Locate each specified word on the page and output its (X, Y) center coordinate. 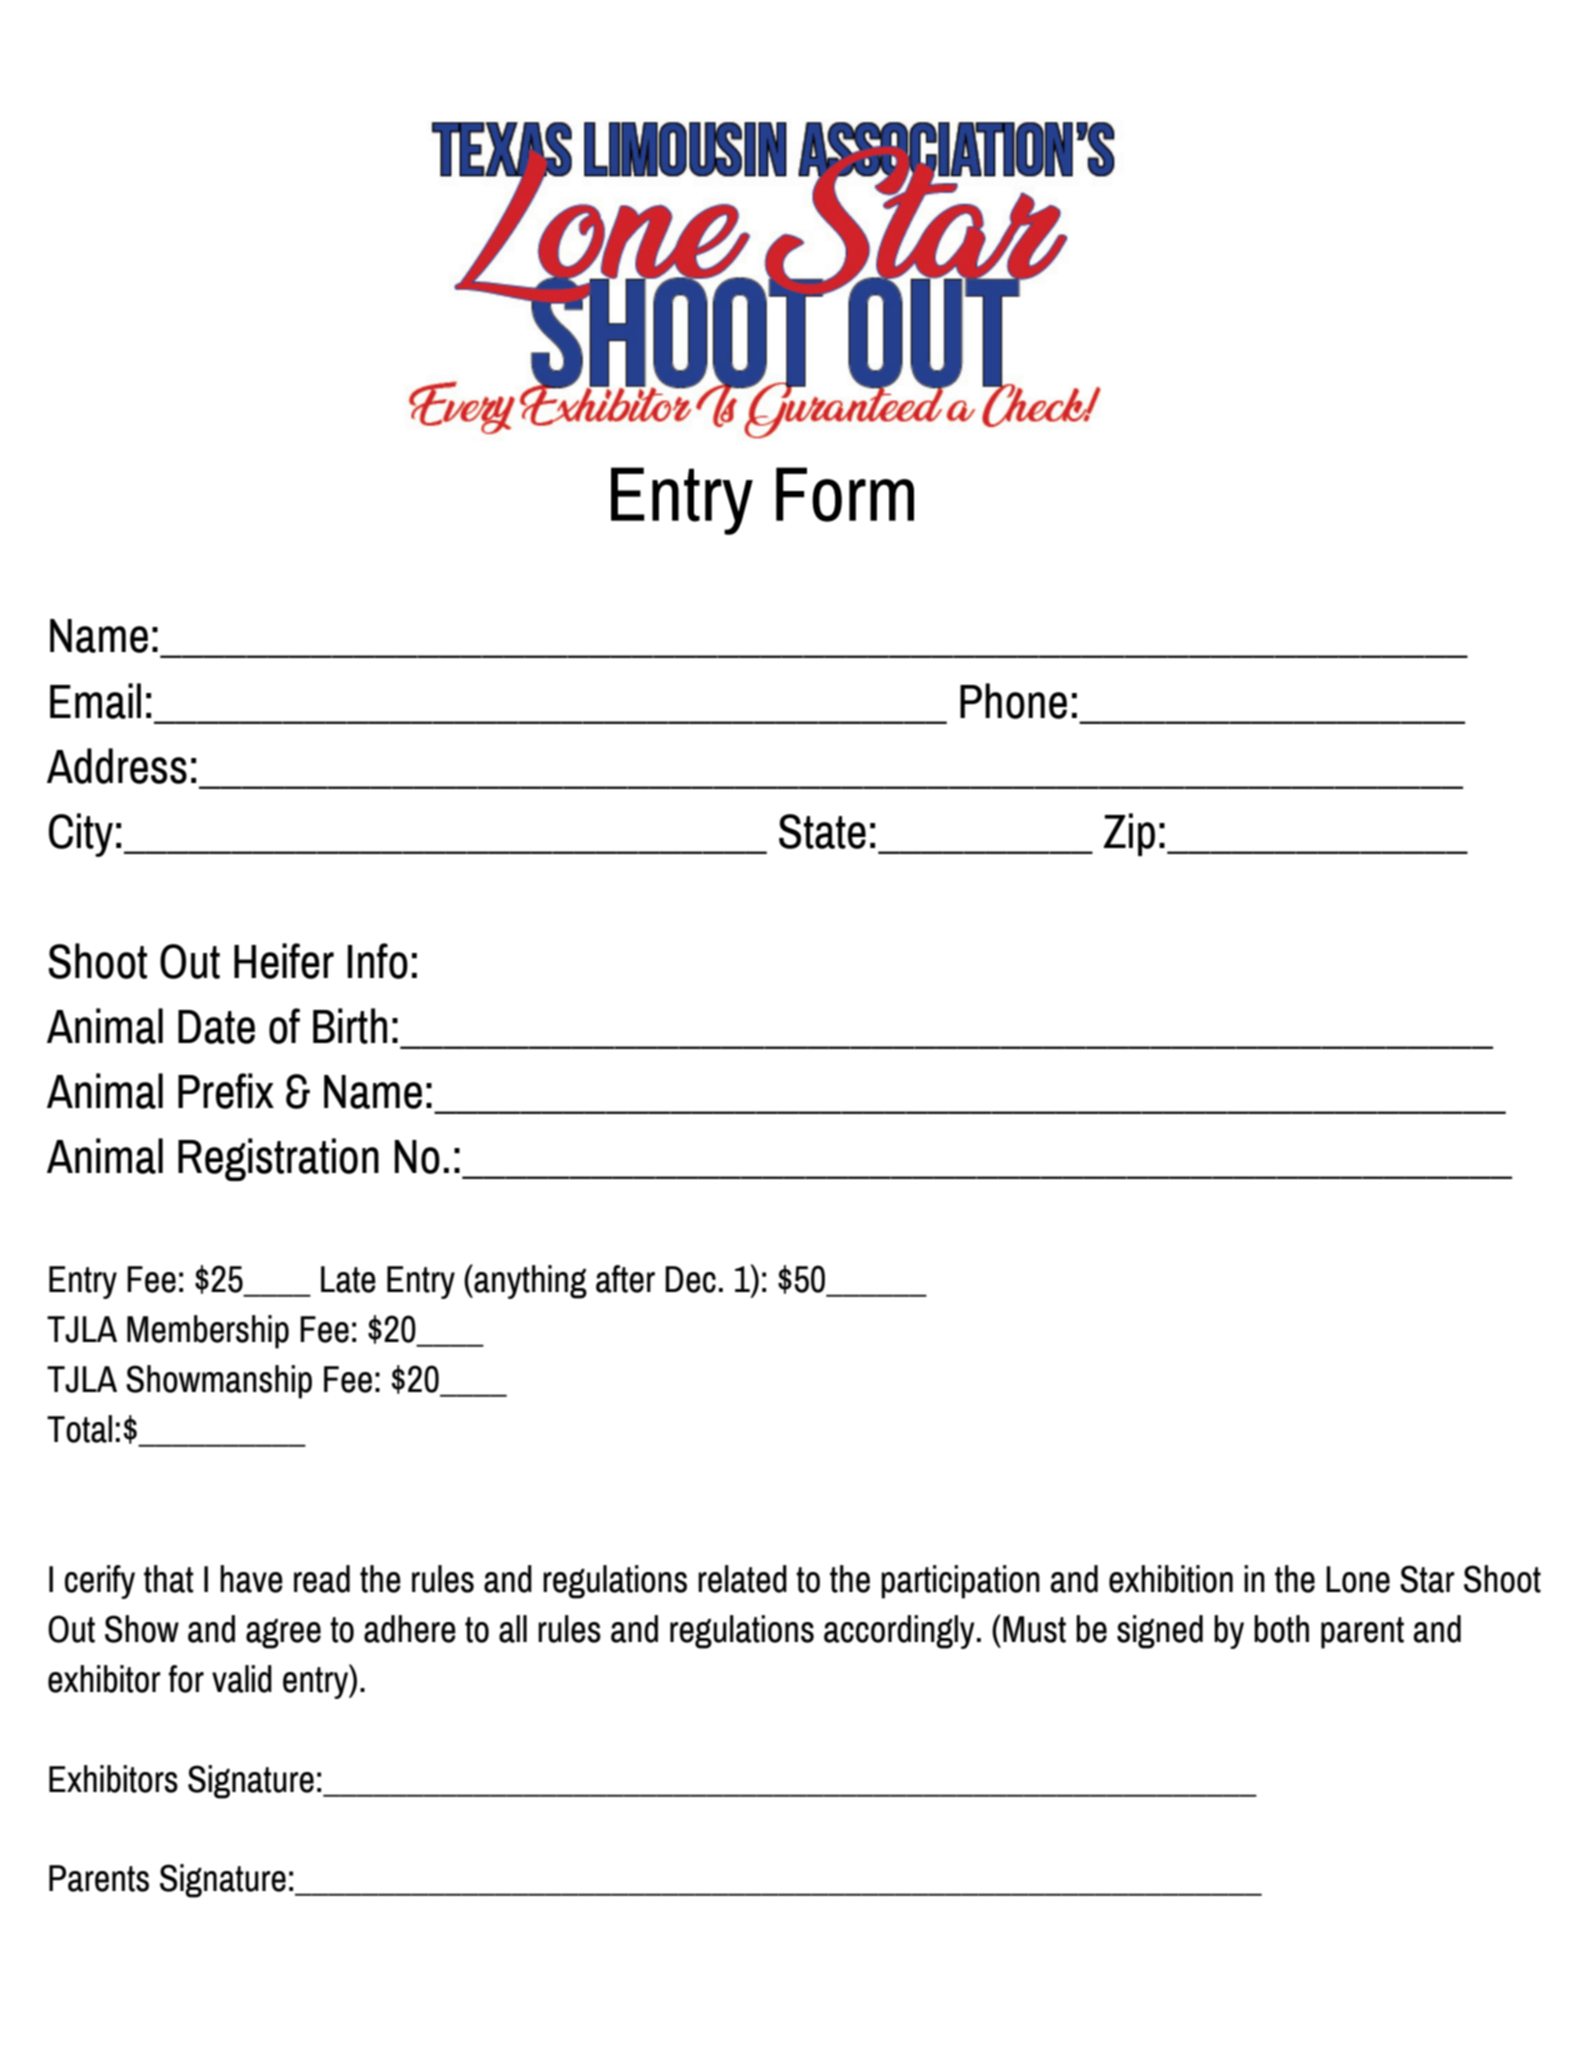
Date (216, 1027)
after (625, 1279)
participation (960, 1582)
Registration (278, 1159)
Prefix (226, 1091)
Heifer (284, 961)
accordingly (899, 1632)
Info (378, 961)
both (1281, 1629)
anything (529, 1281)
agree (283, 1634)
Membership (208, 1332)
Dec (690, 1279)
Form (845, 494)
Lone (1358, 1579)
